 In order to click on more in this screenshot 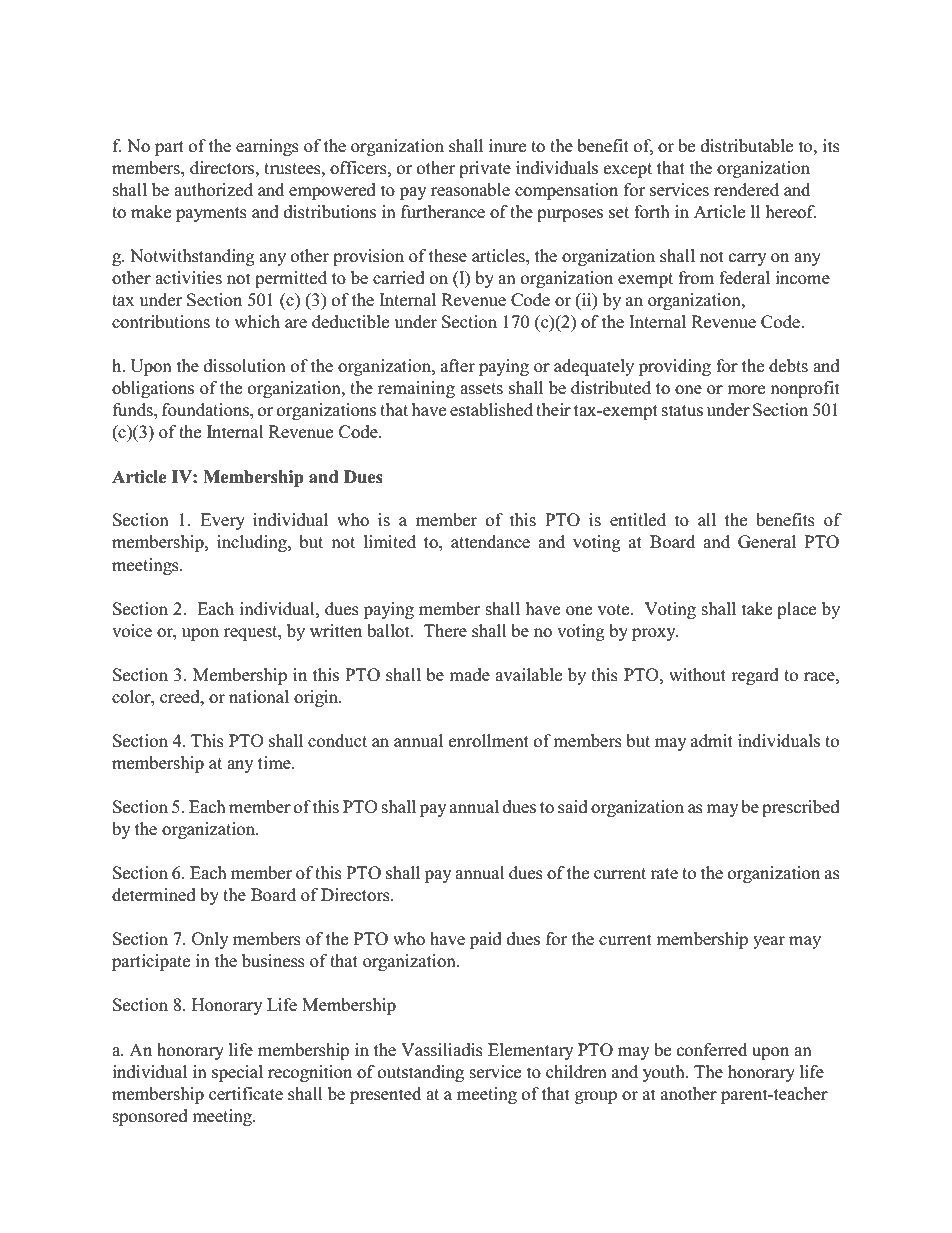, I will do `click(746, 390)`.
